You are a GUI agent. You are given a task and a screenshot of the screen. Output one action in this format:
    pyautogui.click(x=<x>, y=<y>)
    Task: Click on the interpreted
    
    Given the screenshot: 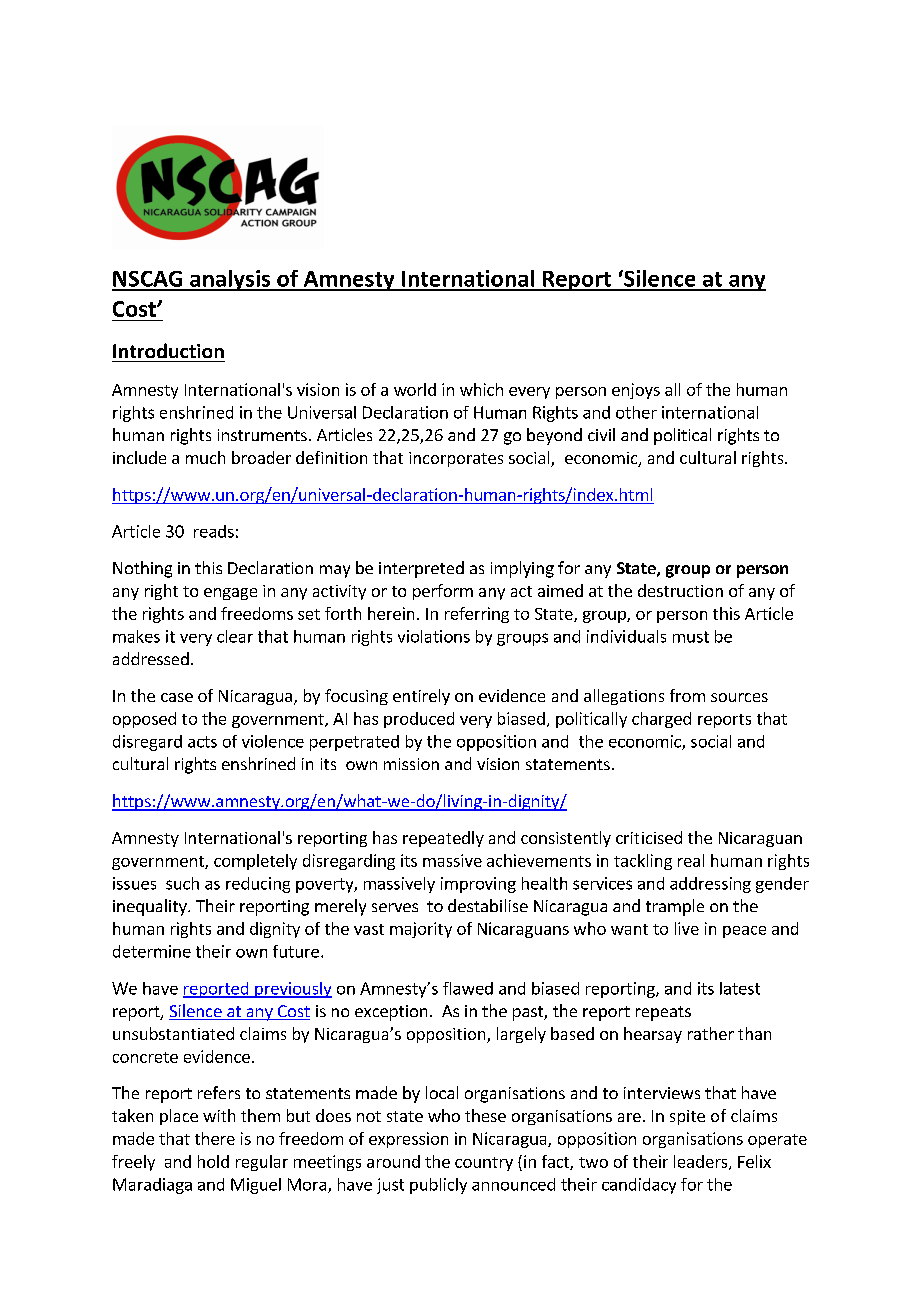 What is the action you would take?
    pyautogui.click(x=421, y=569)
